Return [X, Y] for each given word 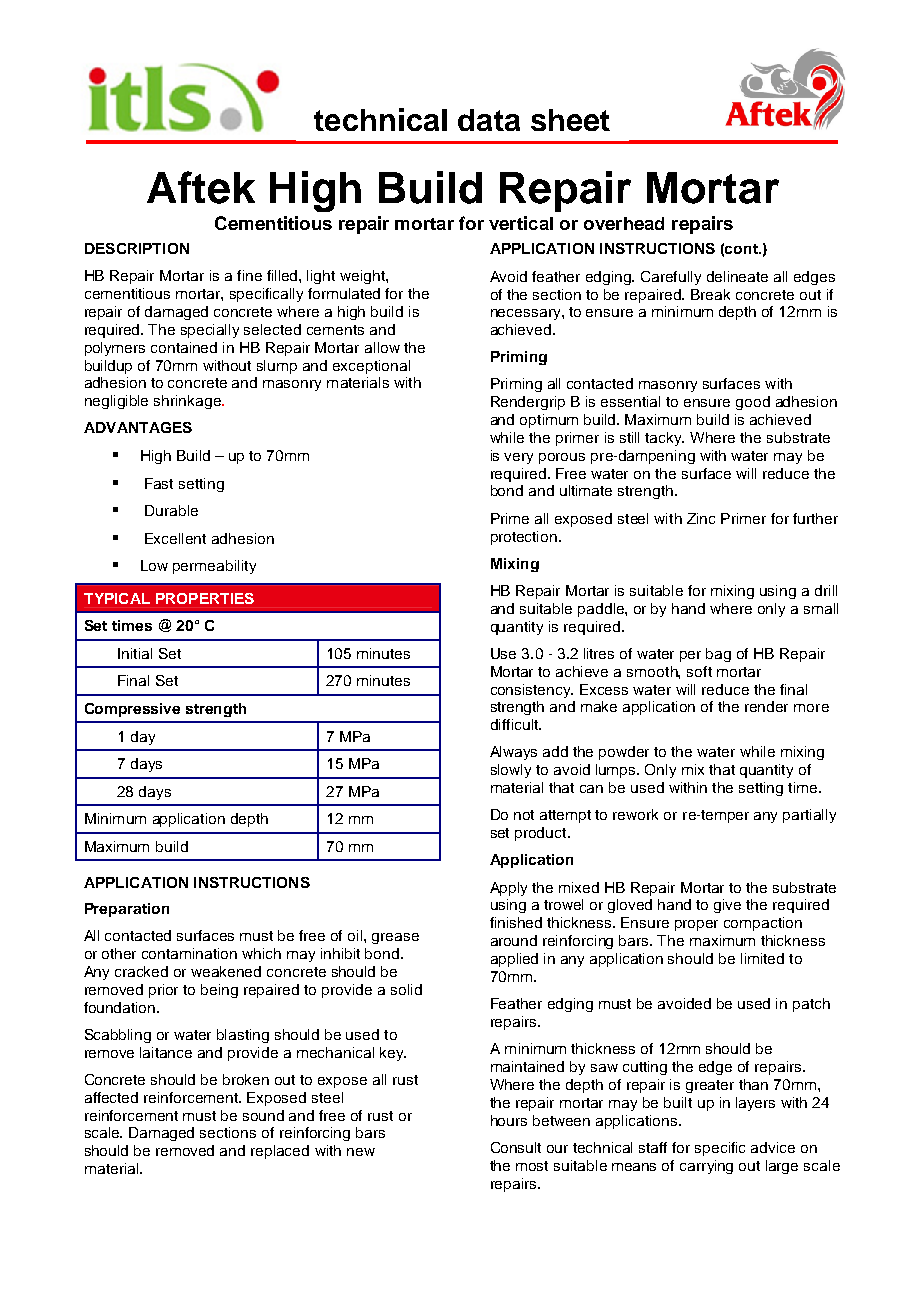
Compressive [132, 710]
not [524, 815]
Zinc [701, 518]
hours [509, 1120]
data [489, 120]
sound [263, 1115]
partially [809, 816]
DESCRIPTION [137, 248]
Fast [159, 483]
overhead [624, 223]
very [518, 458]
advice [773, 1147]
